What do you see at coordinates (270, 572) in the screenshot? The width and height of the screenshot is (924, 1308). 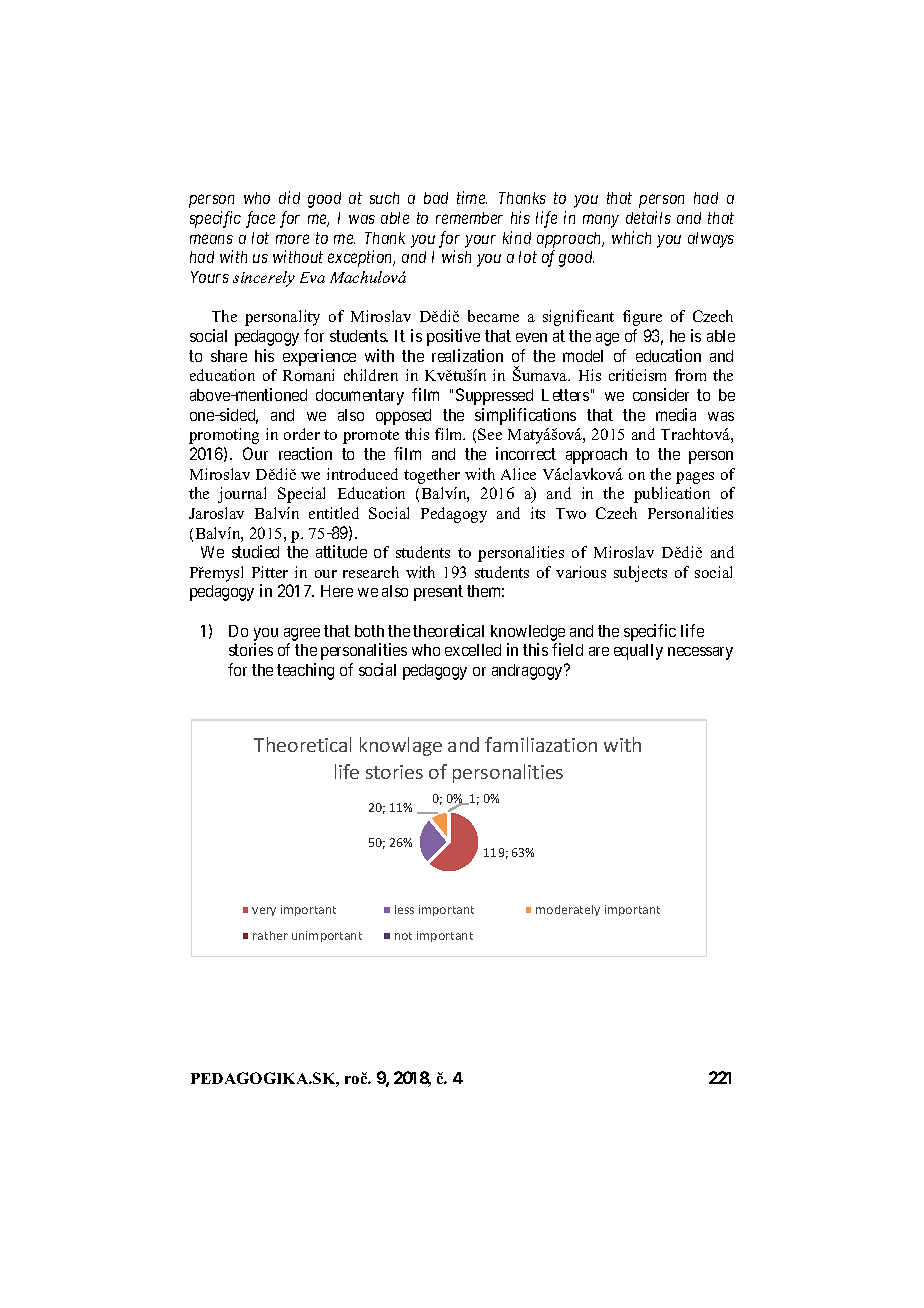 I see `Pitter` at bounding box center [270, 572].
